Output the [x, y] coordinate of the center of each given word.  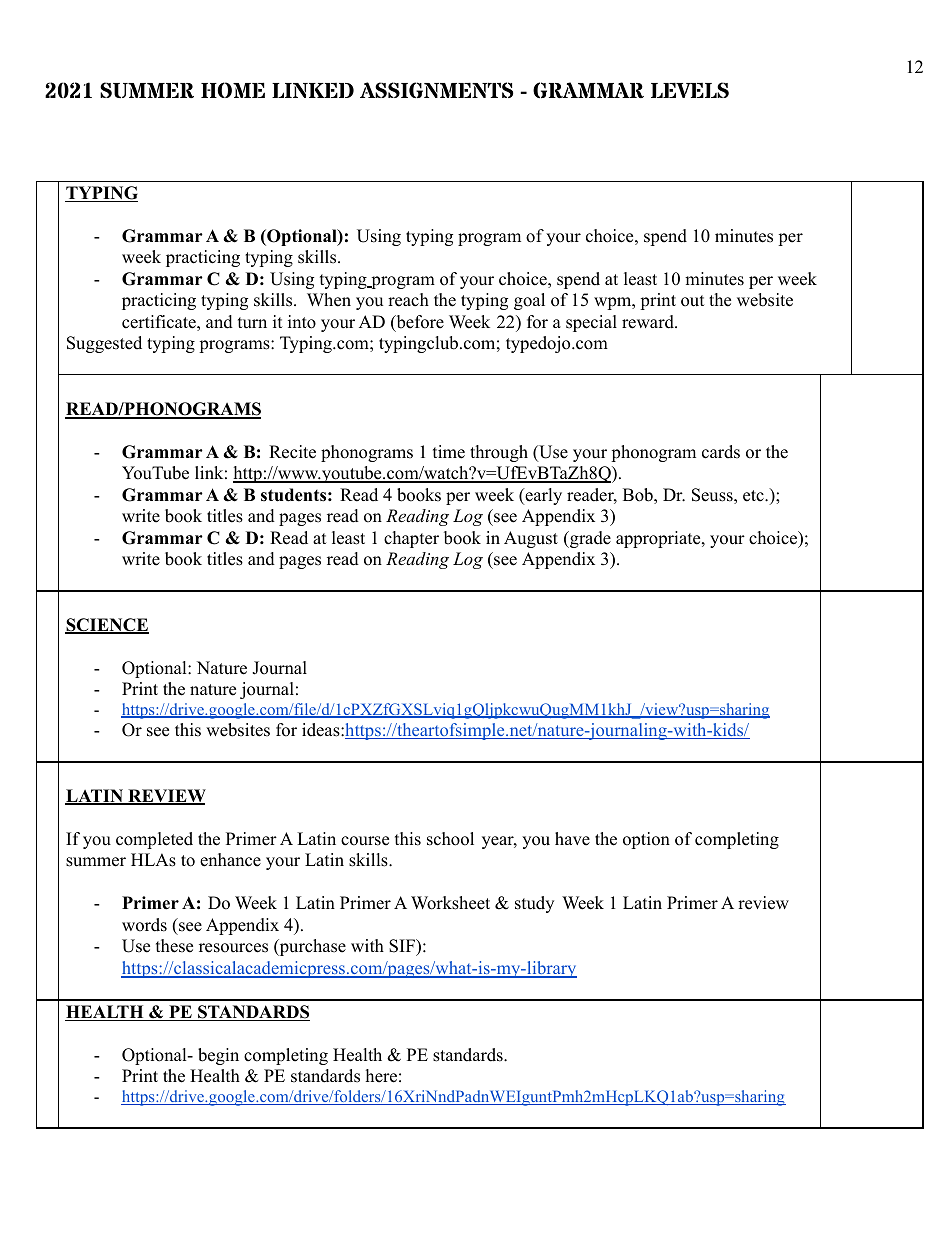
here [381, 1076]
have [572, 839]
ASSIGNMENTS [436, 90]
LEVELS [690, 90]
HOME [233, 90]
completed [154, 840]
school [450, 839]
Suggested [104, 344]
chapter [411, 539]
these [174, 946]
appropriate [659, 539]
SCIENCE [107, 626]
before [419, 323]
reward [649, 322]
